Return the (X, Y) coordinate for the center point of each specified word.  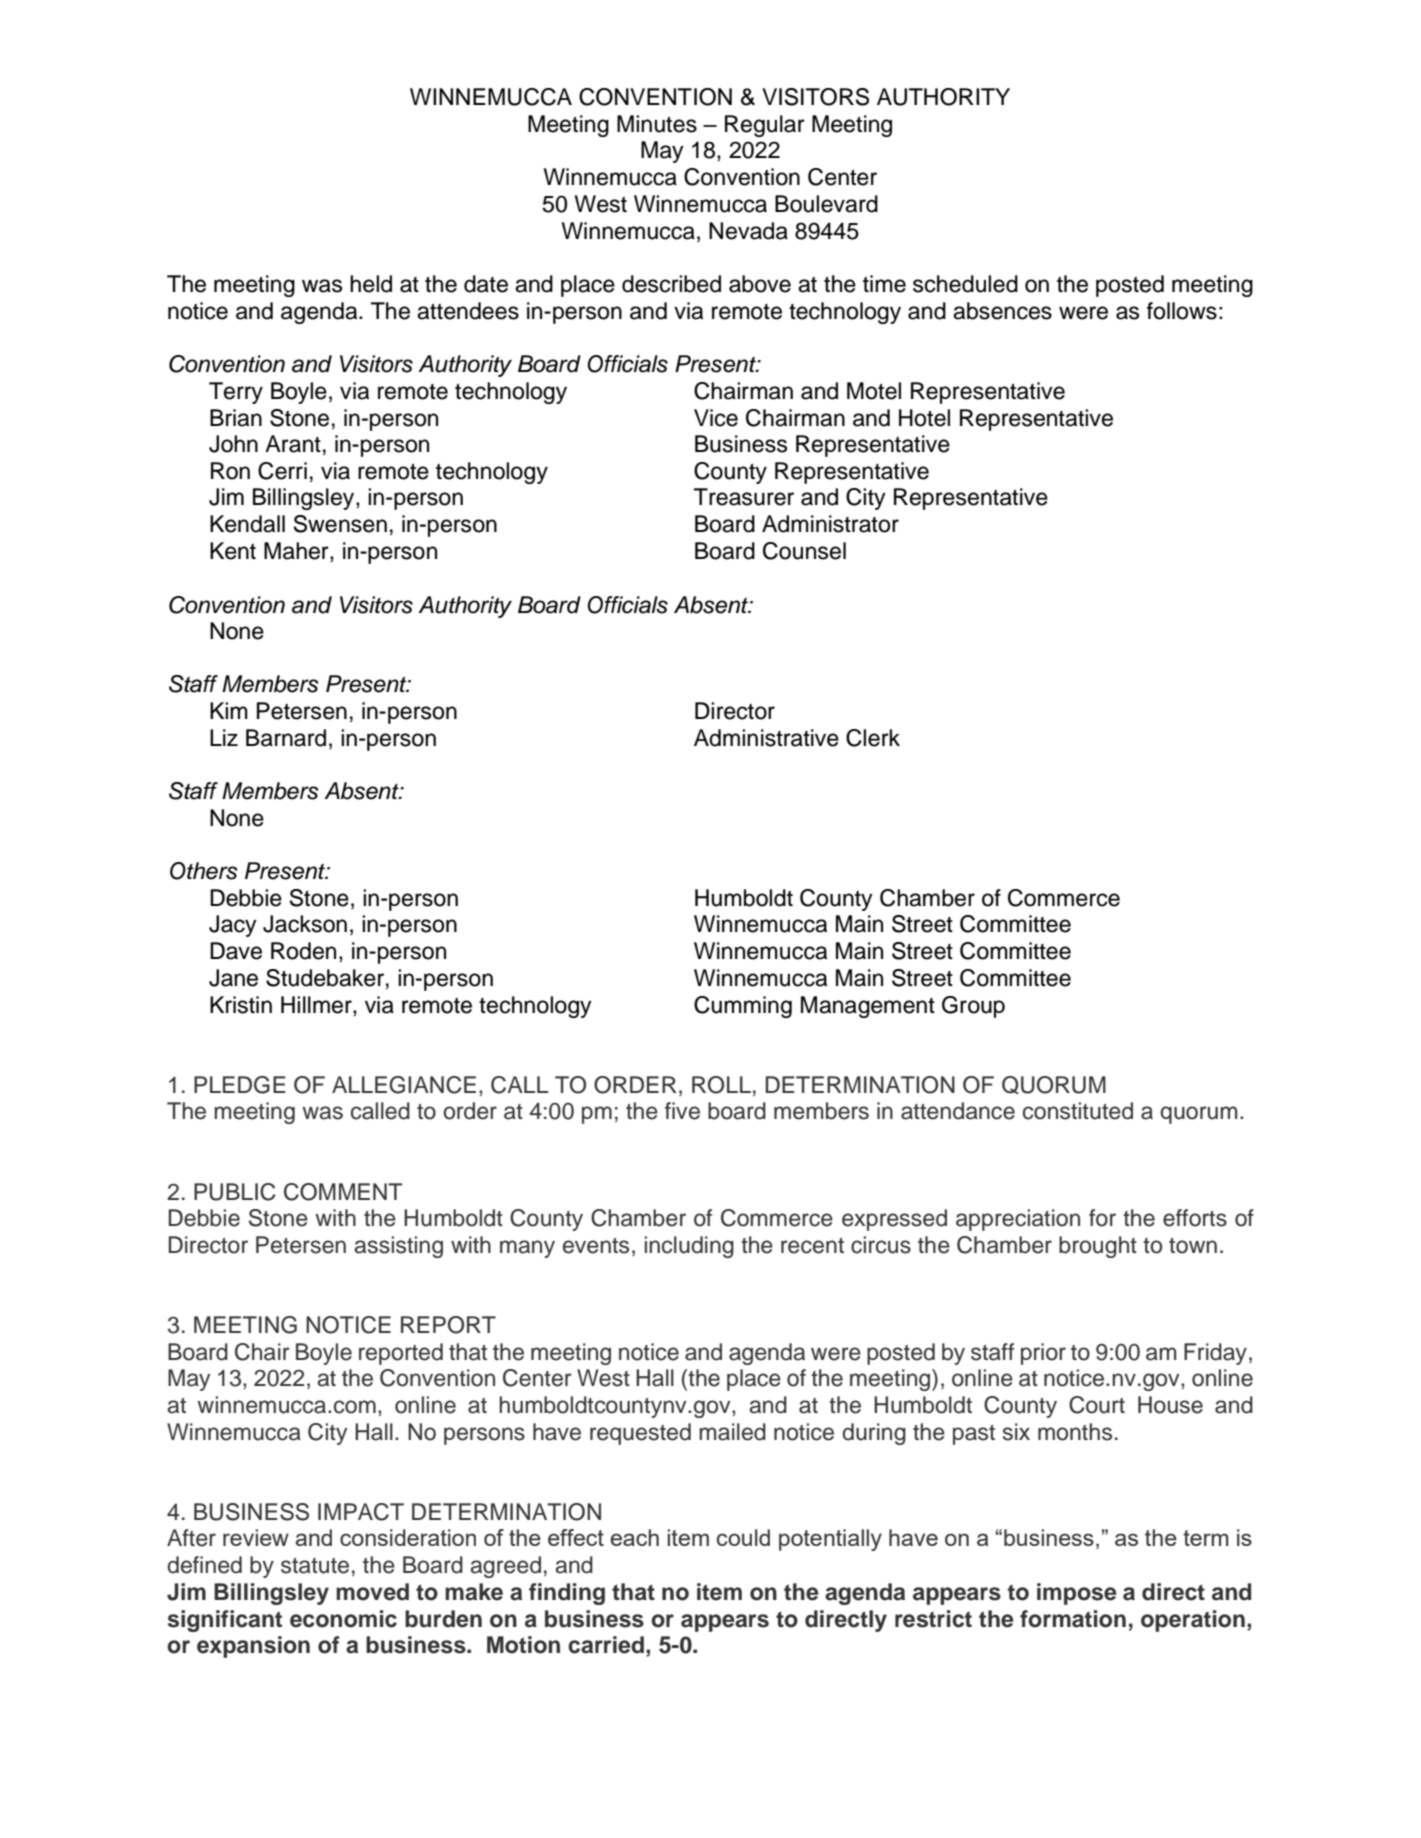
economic (343, 1619)
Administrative (766, 738)
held (371, 284)
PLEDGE (240, 1085)
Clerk (873, 738)
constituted (1078, 1111)
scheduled (965, 284)
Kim (229, 710)
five (682, 1111)
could (743, 1537)
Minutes (657, 124)
